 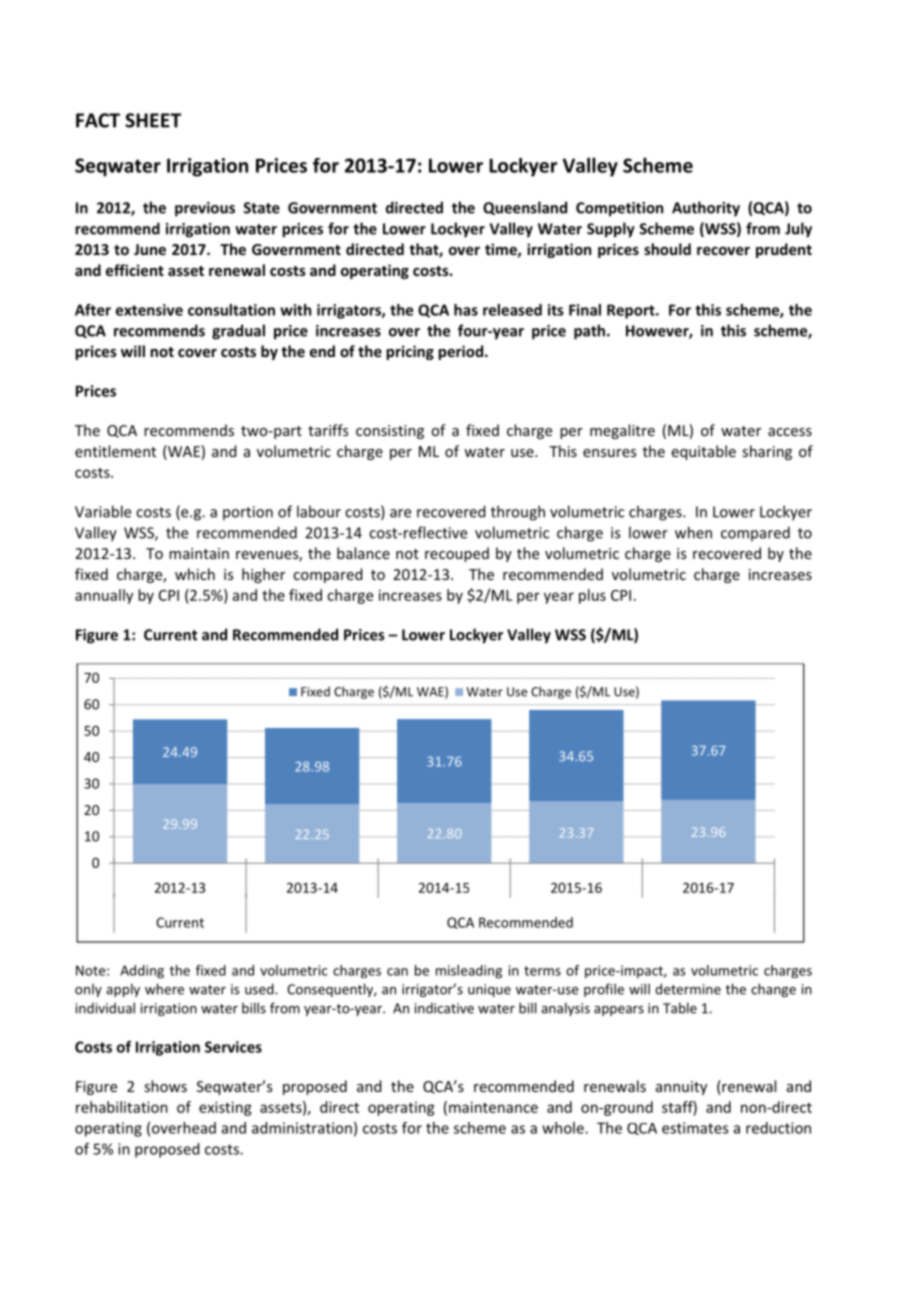 What do you see at coordinates (165, 1086) in the screenshot?
I see `shows` at bounding box center [165, 1086].
